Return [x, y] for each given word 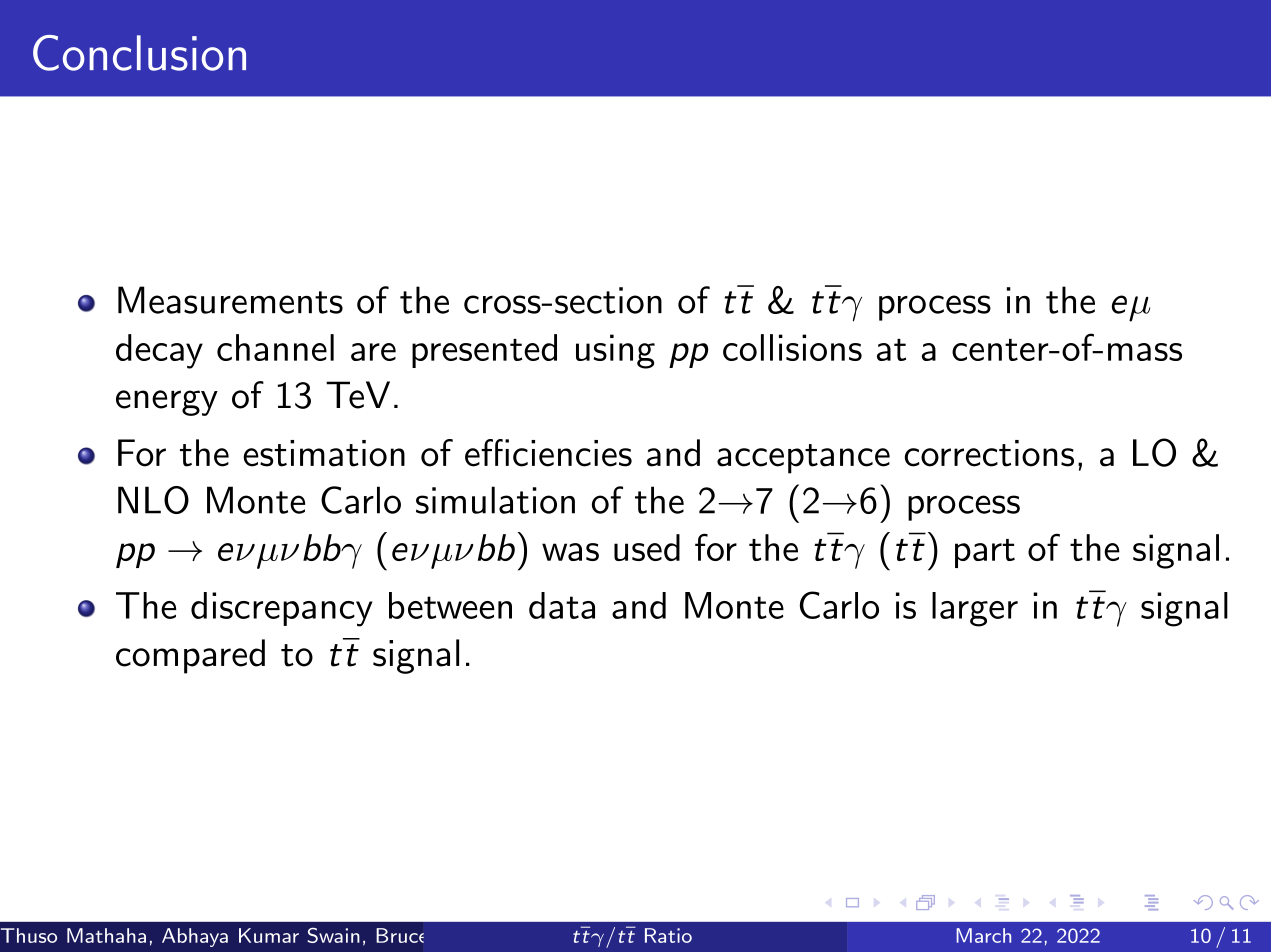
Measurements [230, 300]
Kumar [269, 935]
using [615, 351]
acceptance [803, 459]
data [562, 605]
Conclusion [139, 53]
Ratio [668, 935]
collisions [792, 347]
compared [190, 656]
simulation [495, 500]
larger [975, 609]
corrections [989, 453]
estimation [324, 453]
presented [484, 351]
